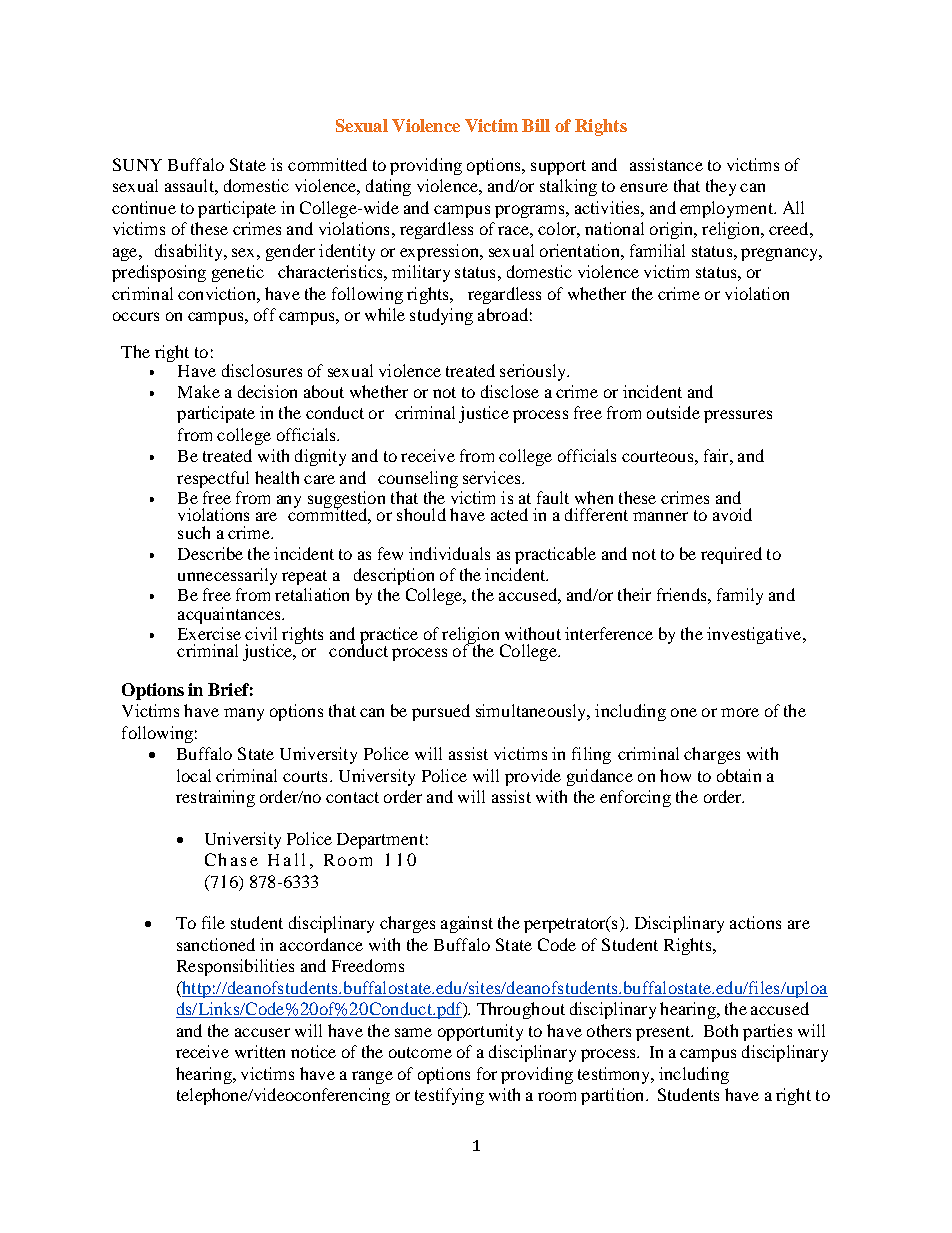  I want to click on present, so click(664, 1033).
